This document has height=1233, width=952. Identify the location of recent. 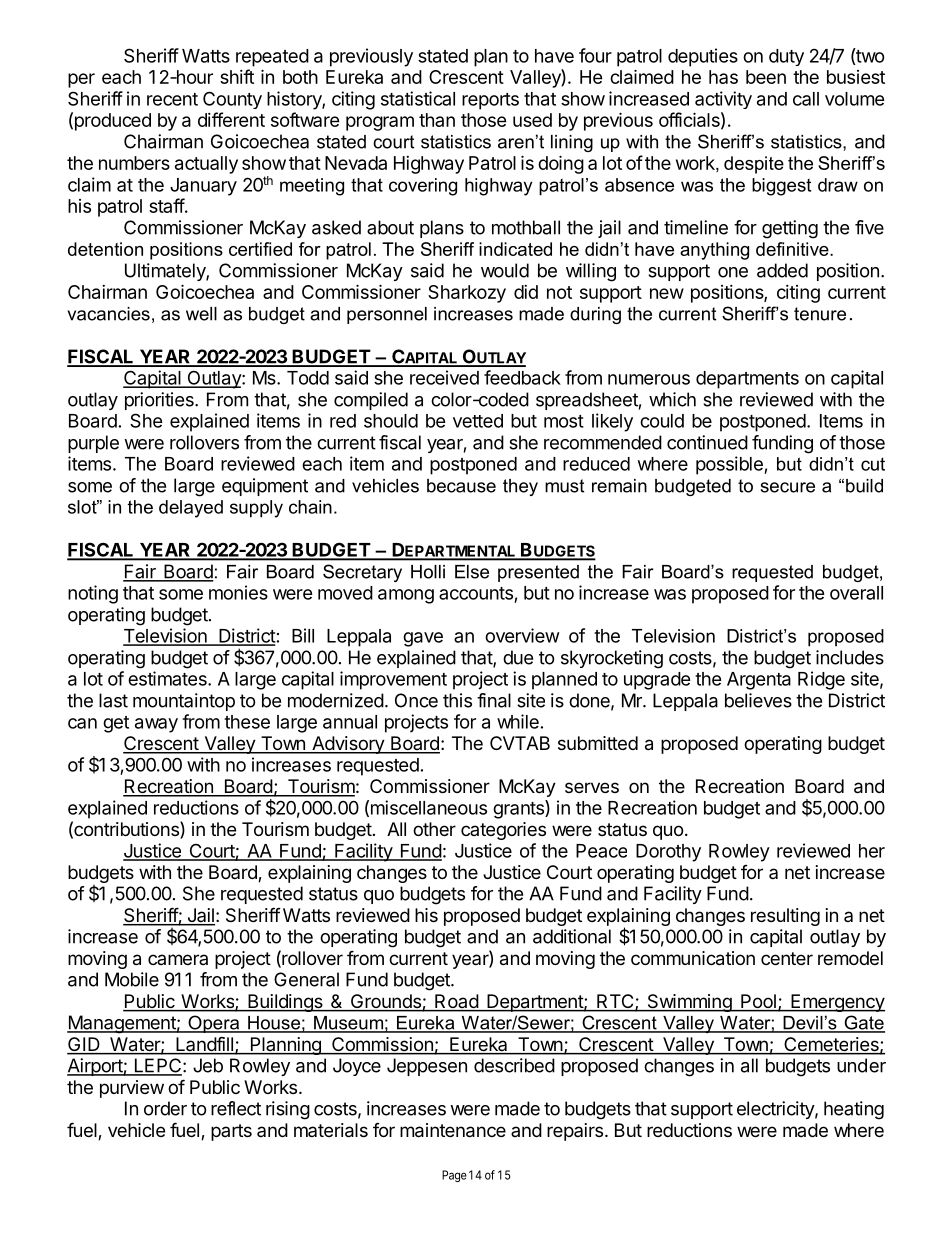
(172, 99).
